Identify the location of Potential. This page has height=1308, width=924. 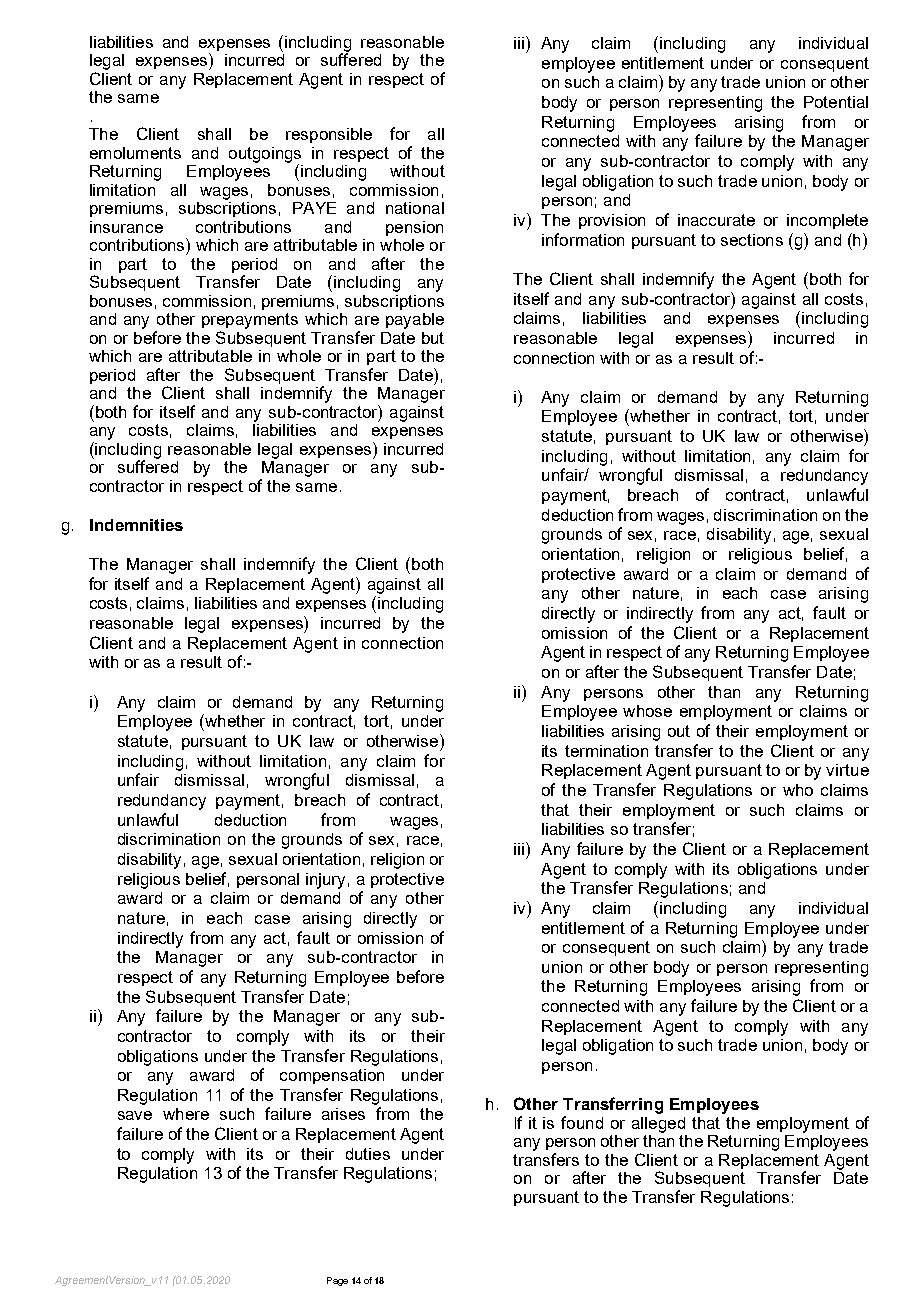
(836, 102).
